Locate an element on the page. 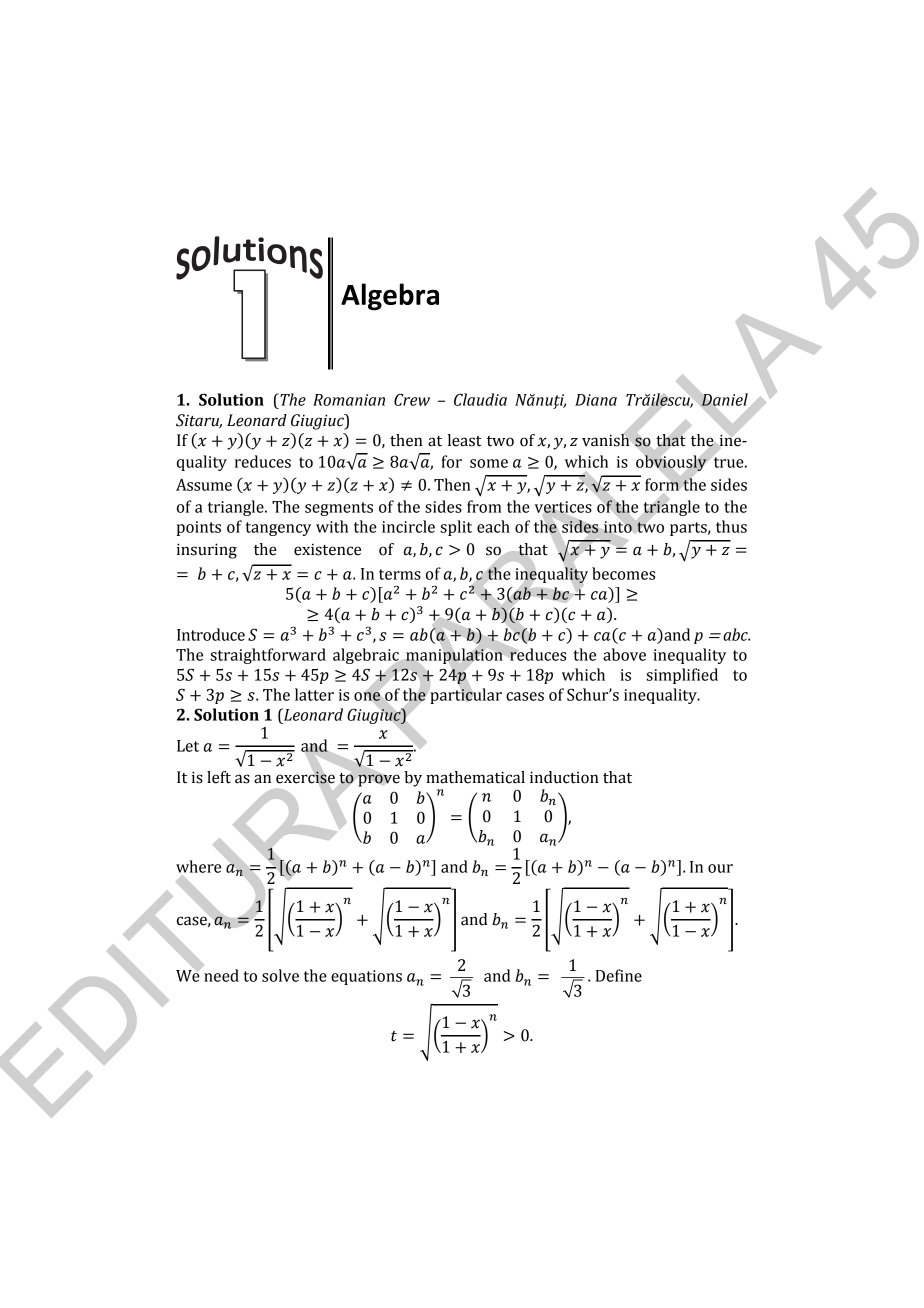  Romanian is located at coordinates (349, 400).
